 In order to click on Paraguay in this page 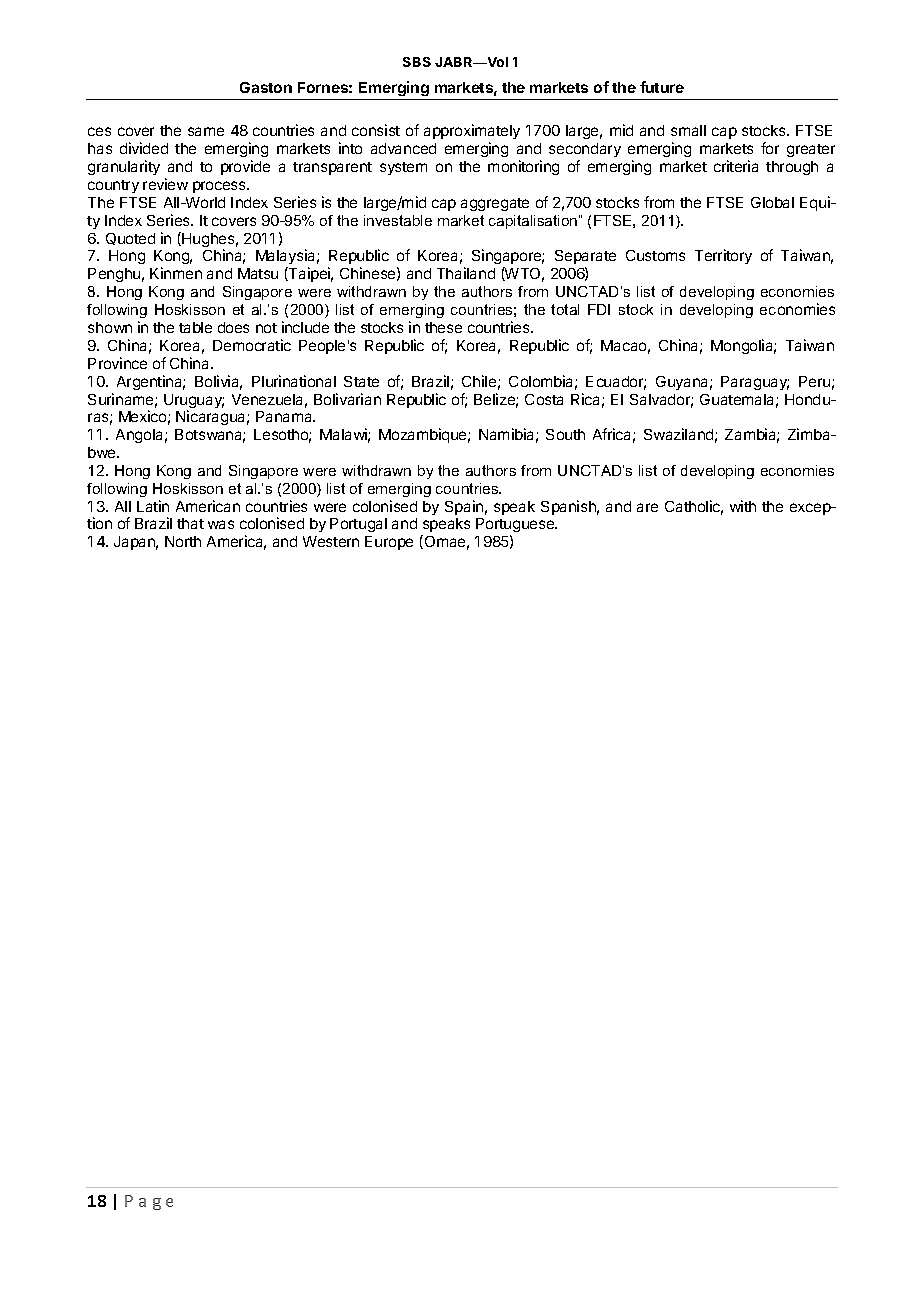, I will do `click(755, 383)`.
